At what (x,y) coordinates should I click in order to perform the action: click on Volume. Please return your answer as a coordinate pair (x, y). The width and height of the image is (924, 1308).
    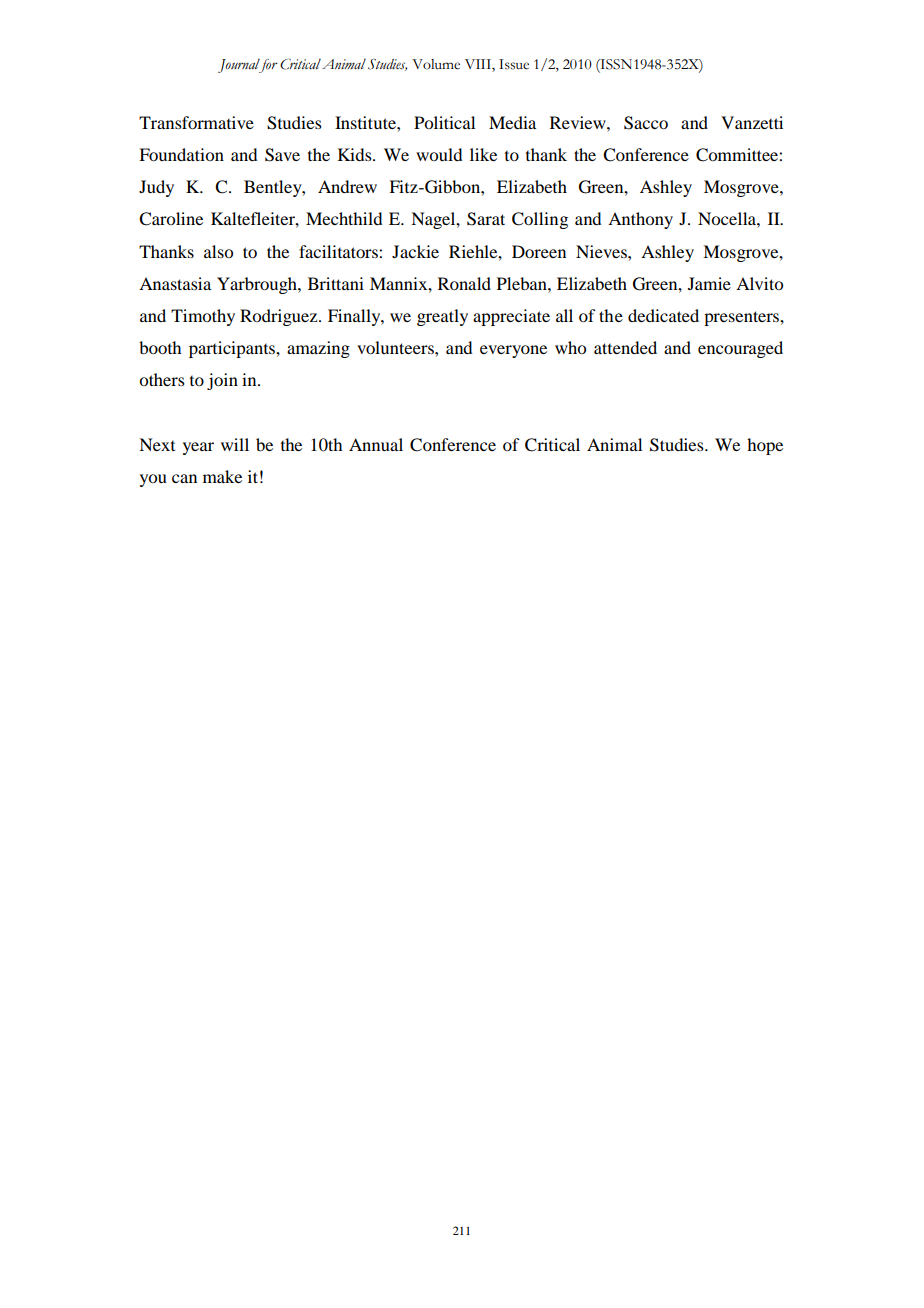
    Looking at the image, I should click on (436, 64).
